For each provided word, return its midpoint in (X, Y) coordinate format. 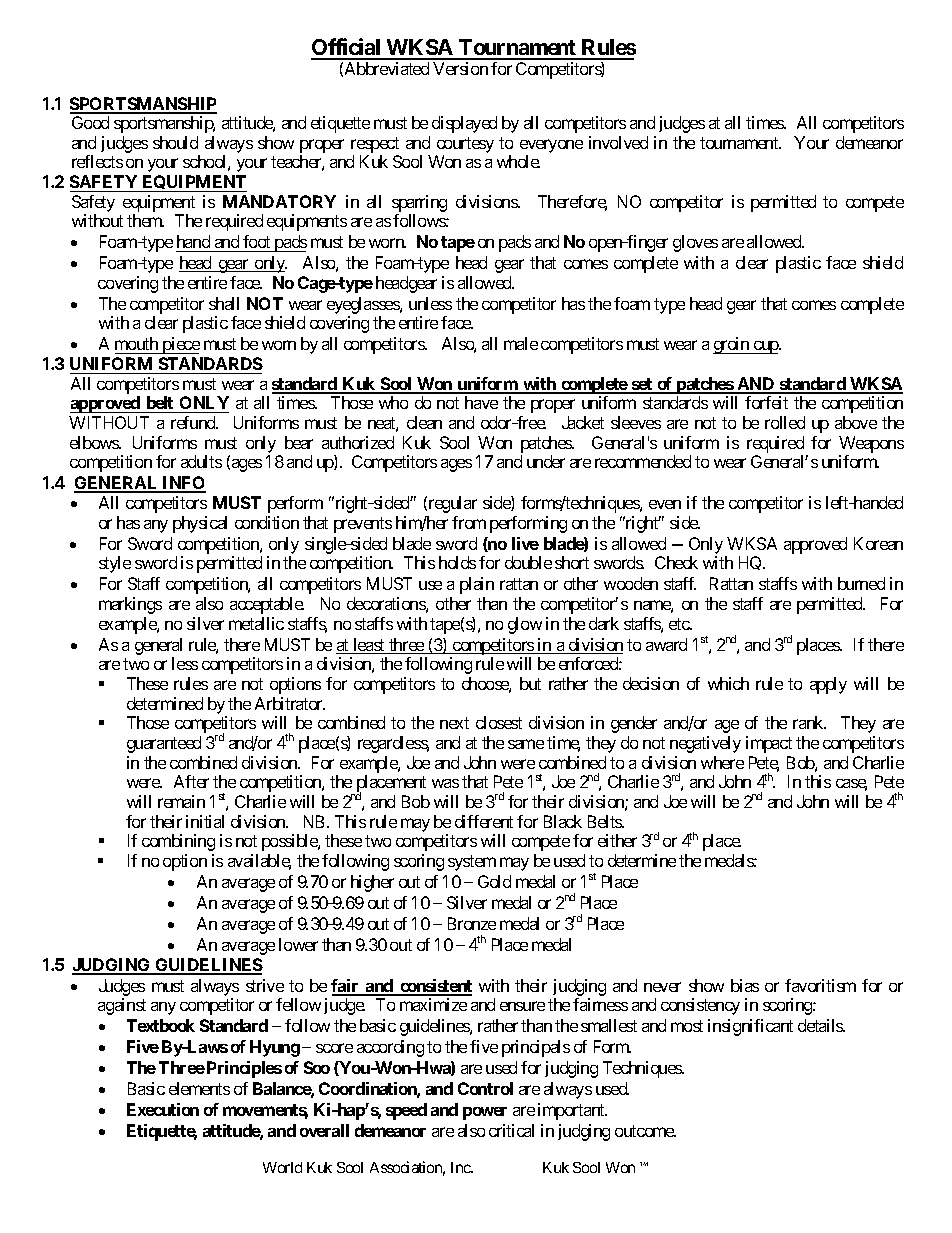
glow (525, 625)
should (175, 142)
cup (765, 347)
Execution (163, 1109)
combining (178, 842)
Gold (494, 881)
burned (861, 583)
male (521, 343)
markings (130, 605)
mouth (136, 343)
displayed (464, 124)
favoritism (820, 985)
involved (618, 142)
